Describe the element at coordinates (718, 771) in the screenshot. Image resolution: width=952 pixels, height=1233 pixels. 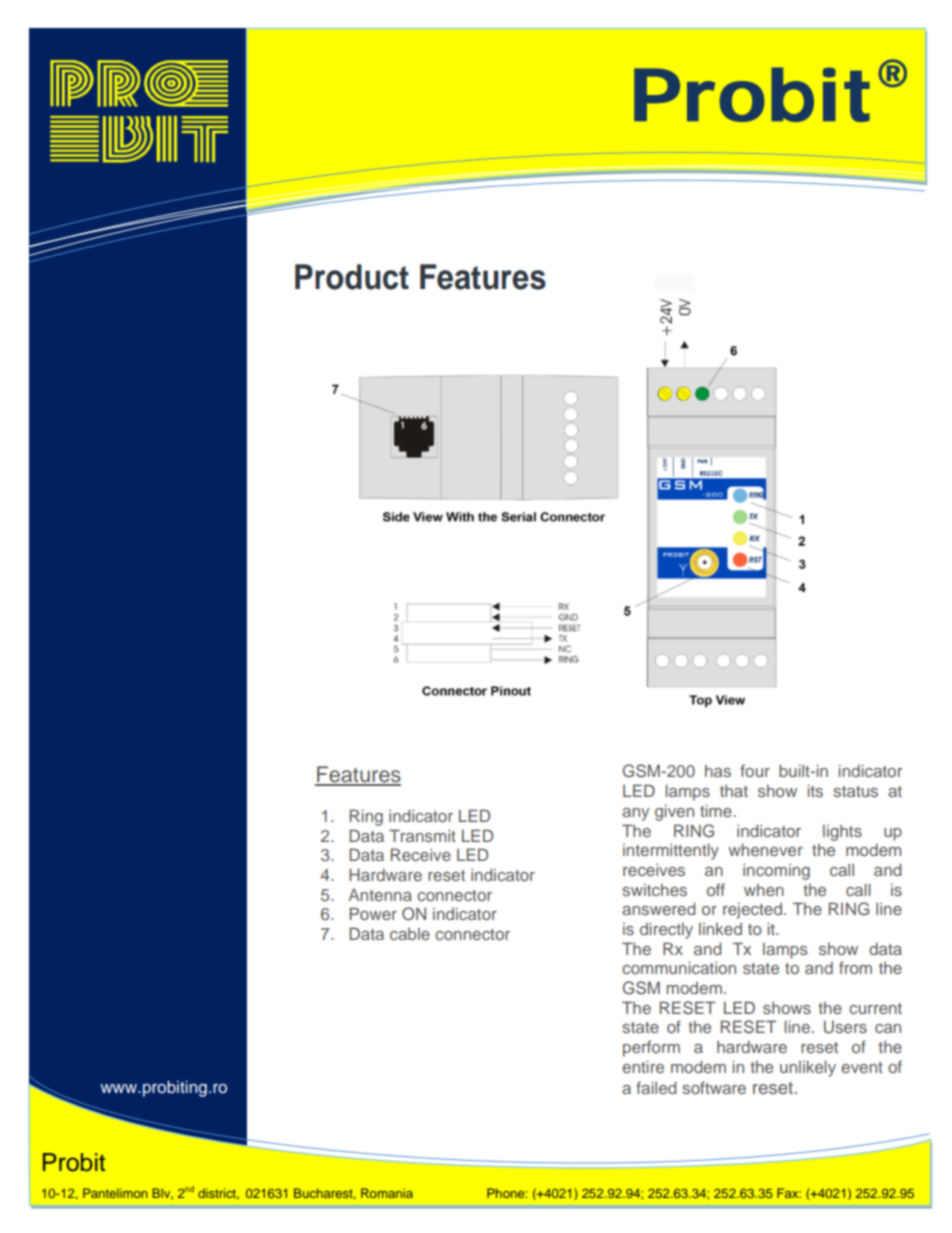
I see `has` at that location.
